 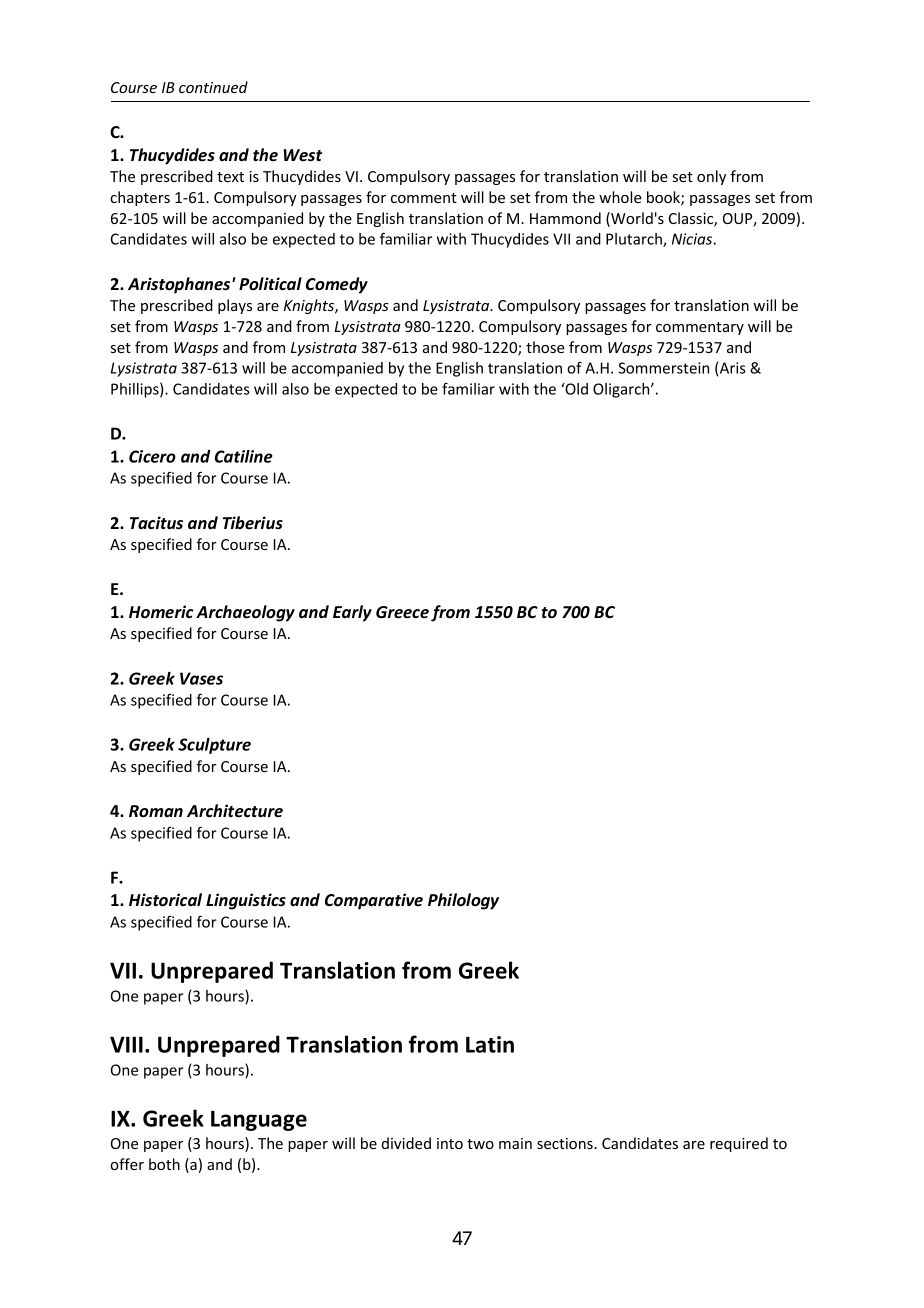 I want to click on West, so click(x=303, y=155).
